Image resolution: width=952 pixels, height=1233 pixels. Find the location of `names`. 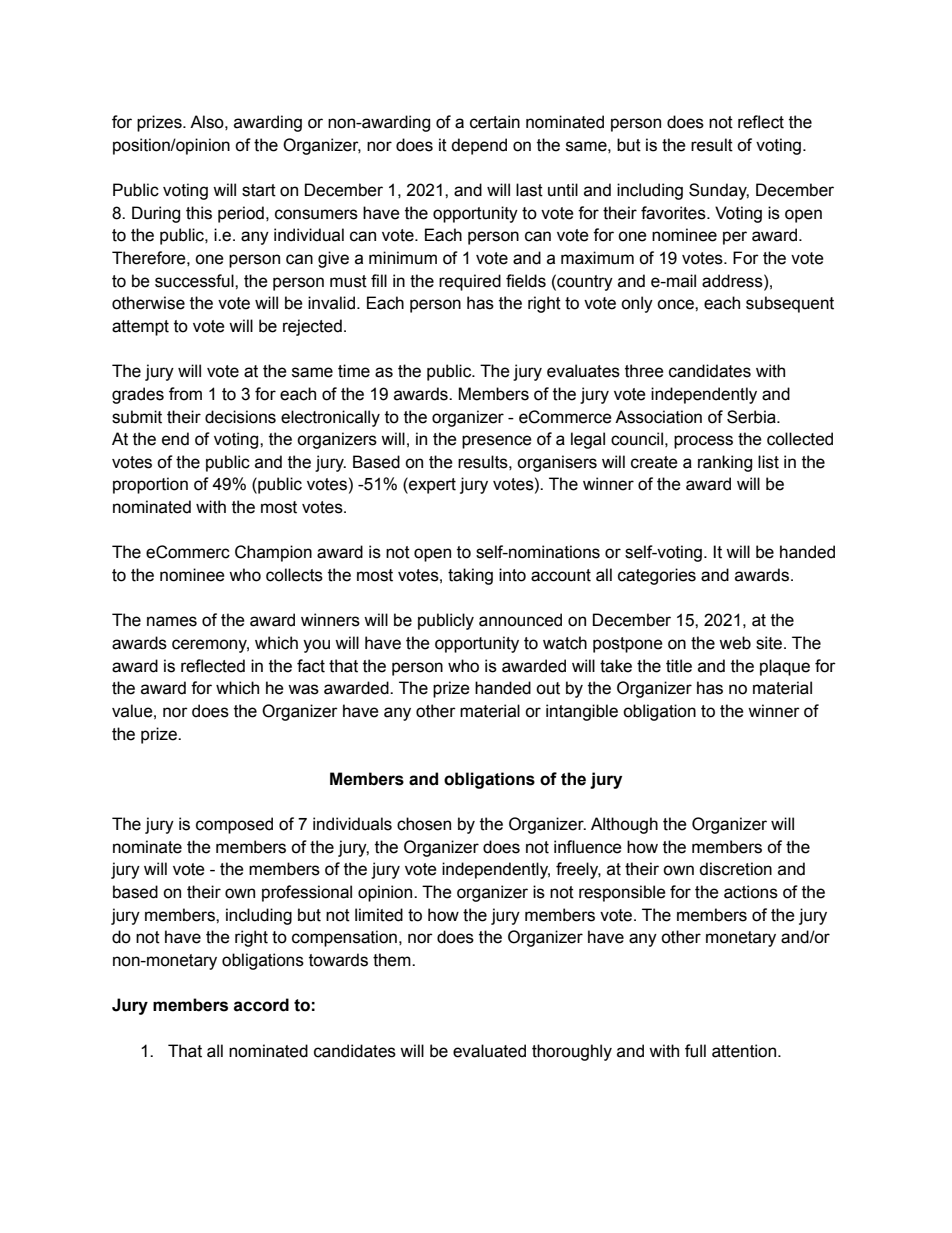

names is located at coordinates (172, 621).
